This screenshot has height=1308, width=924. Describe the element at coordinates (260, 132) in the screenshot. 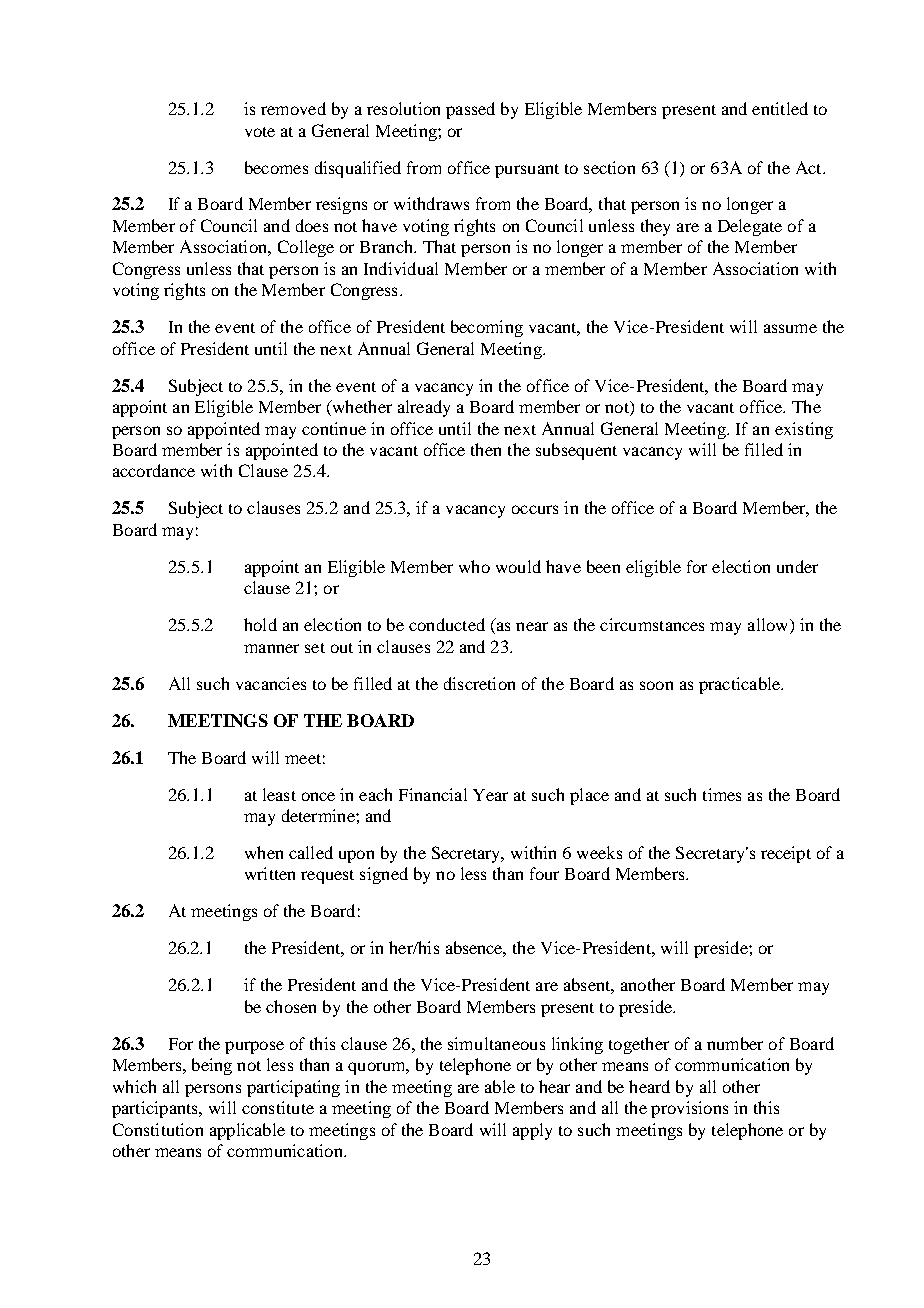

I see `vote` at that location.
